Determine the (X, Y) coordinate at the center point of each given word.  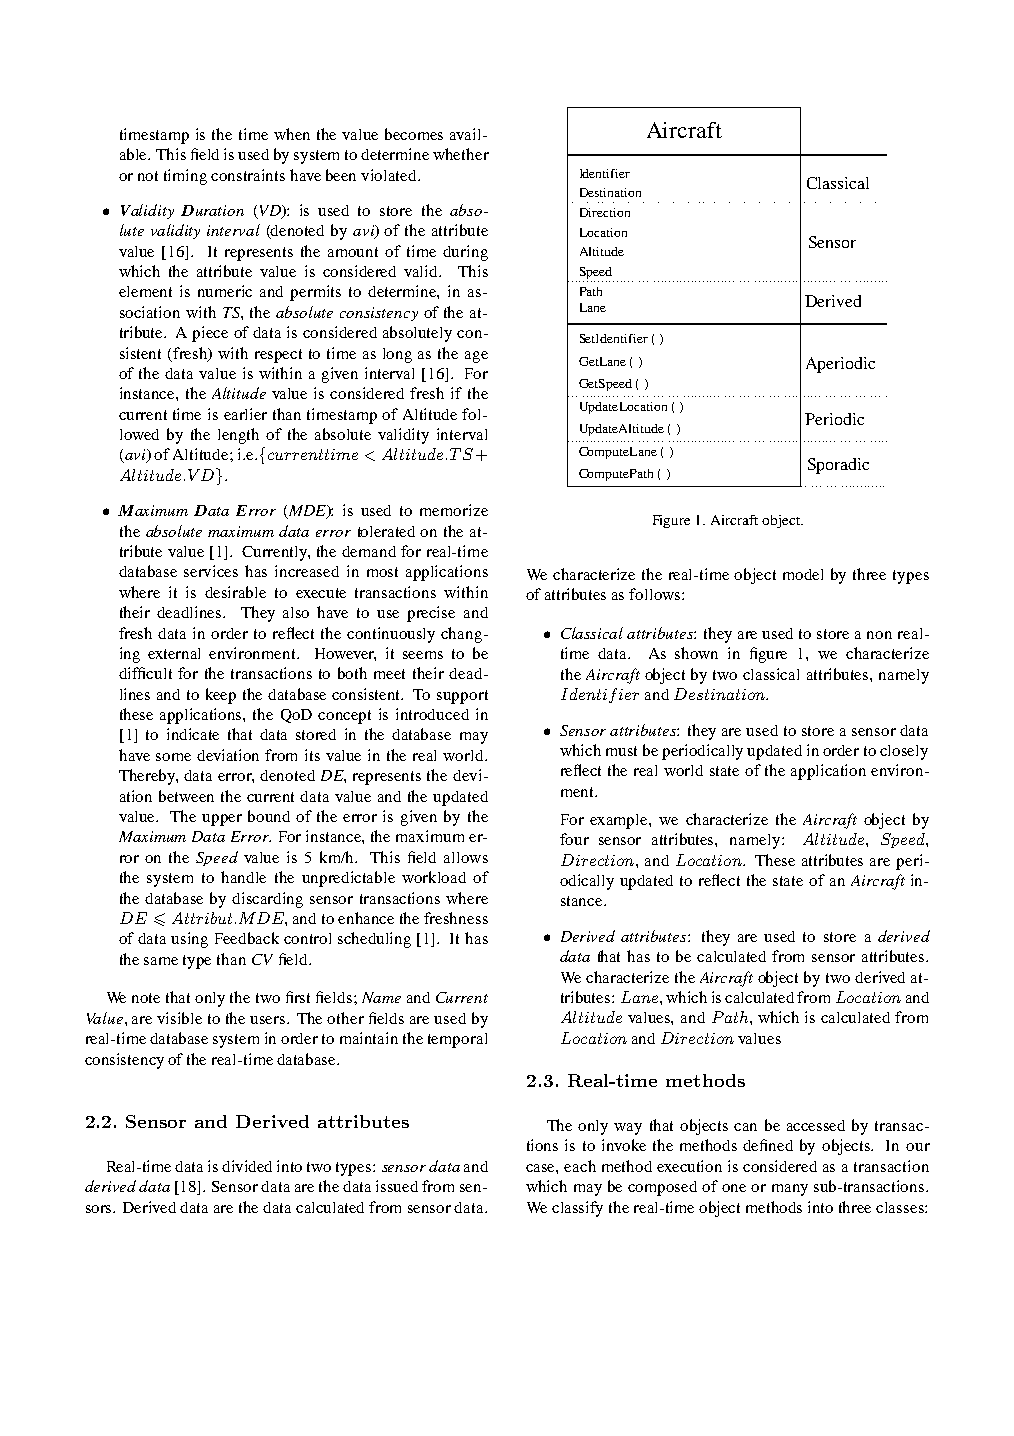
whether (461, 154)
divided (247, 1166)
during (465, 253)
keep (221, 696)
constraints (248, 175)
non (879, 635)
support (462, 697)
